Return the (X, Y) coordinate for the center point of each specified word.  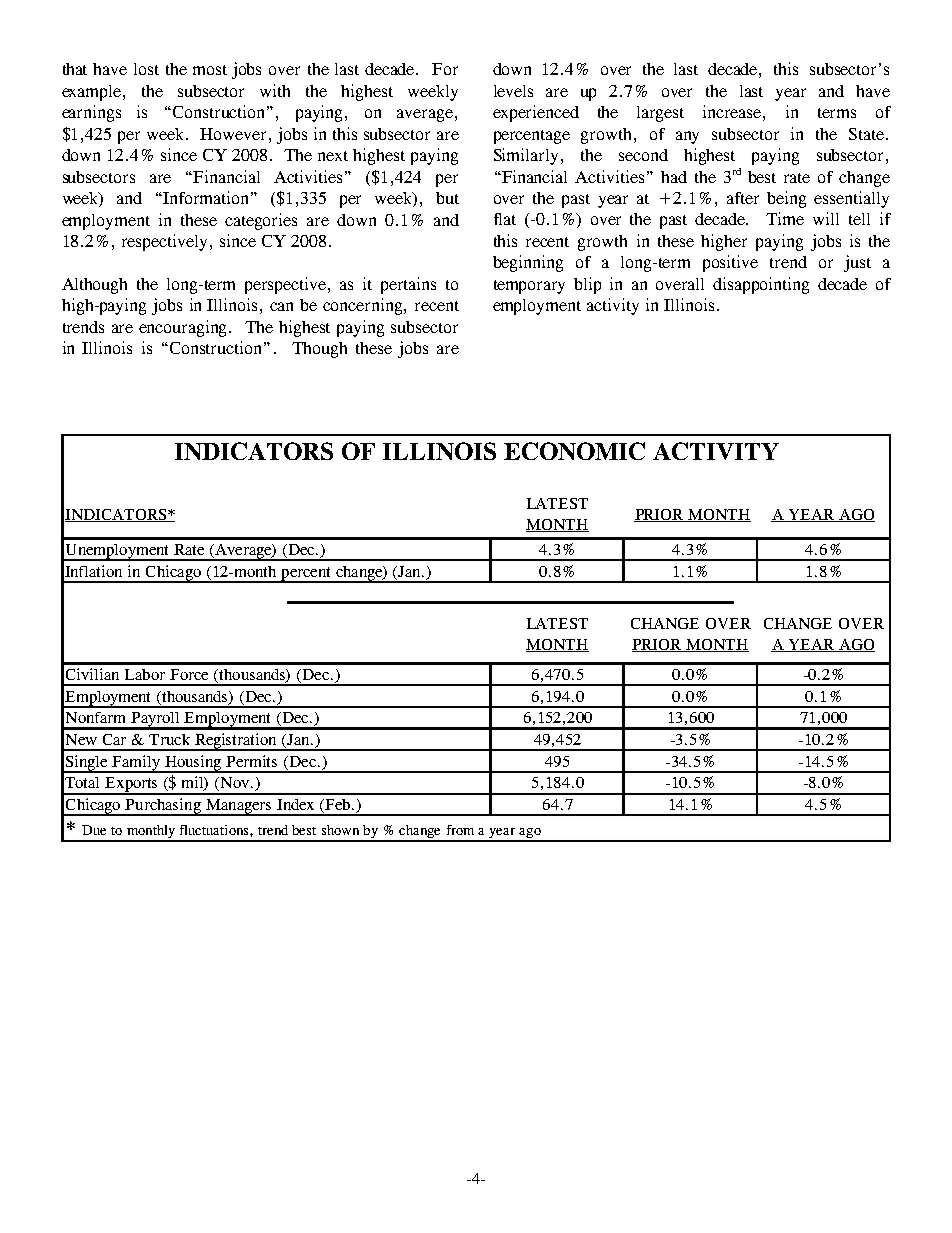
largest (660, 114)
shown (340, 830)
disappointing (761, 285)
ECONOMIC (574, 451)
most (210, 70)
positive (730, 263)
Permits (251, 761)
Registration (236, 742)
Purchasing (163, 807)
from (460, 830)
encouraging (184, 328)
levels (513, 91)
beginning (528, 263)
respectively (164, 242)
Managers (239, 807)
